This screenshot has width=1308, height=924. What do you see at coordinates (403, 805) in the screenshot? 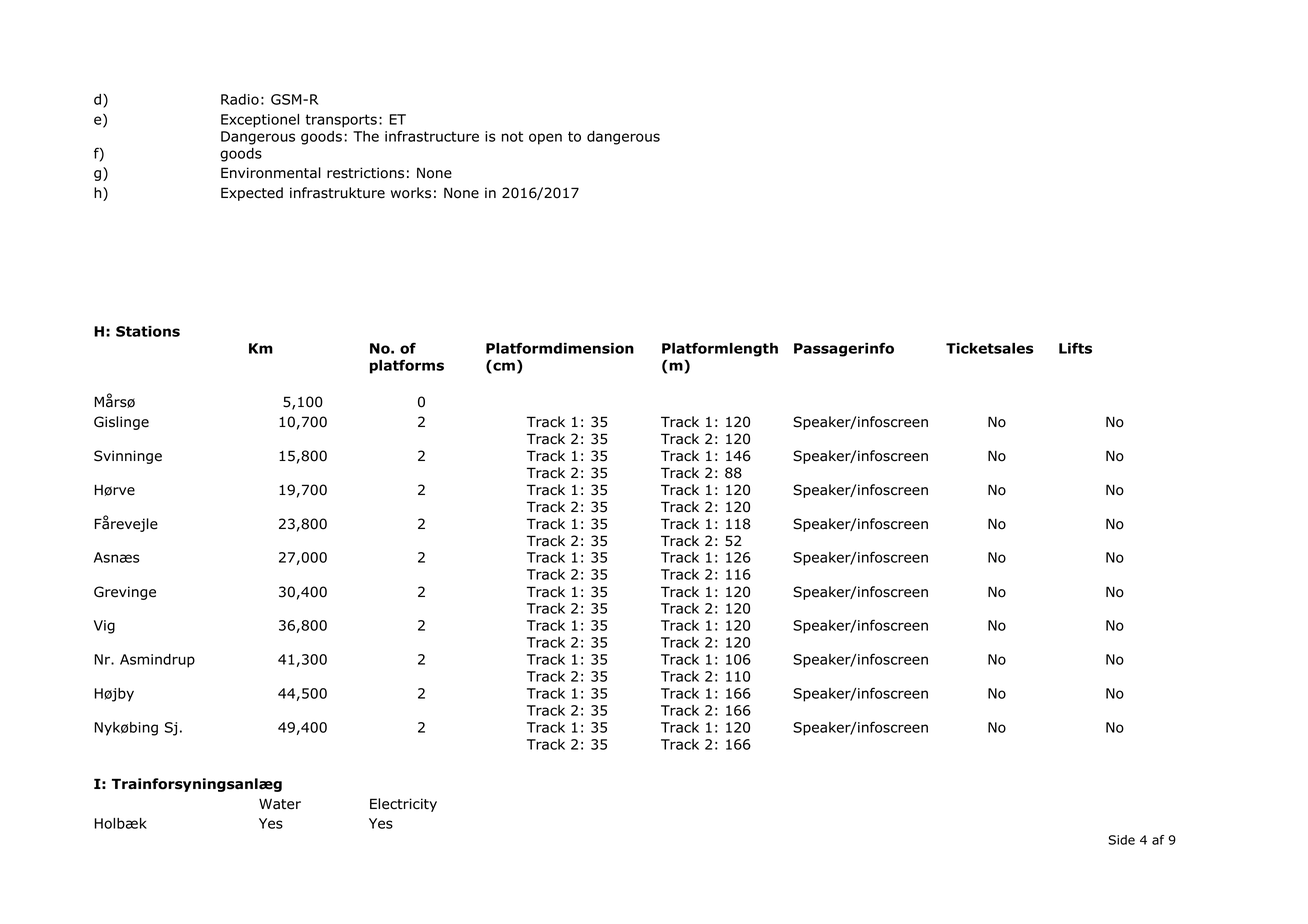
I see `Electricity` at bounding box center [403, 805].
